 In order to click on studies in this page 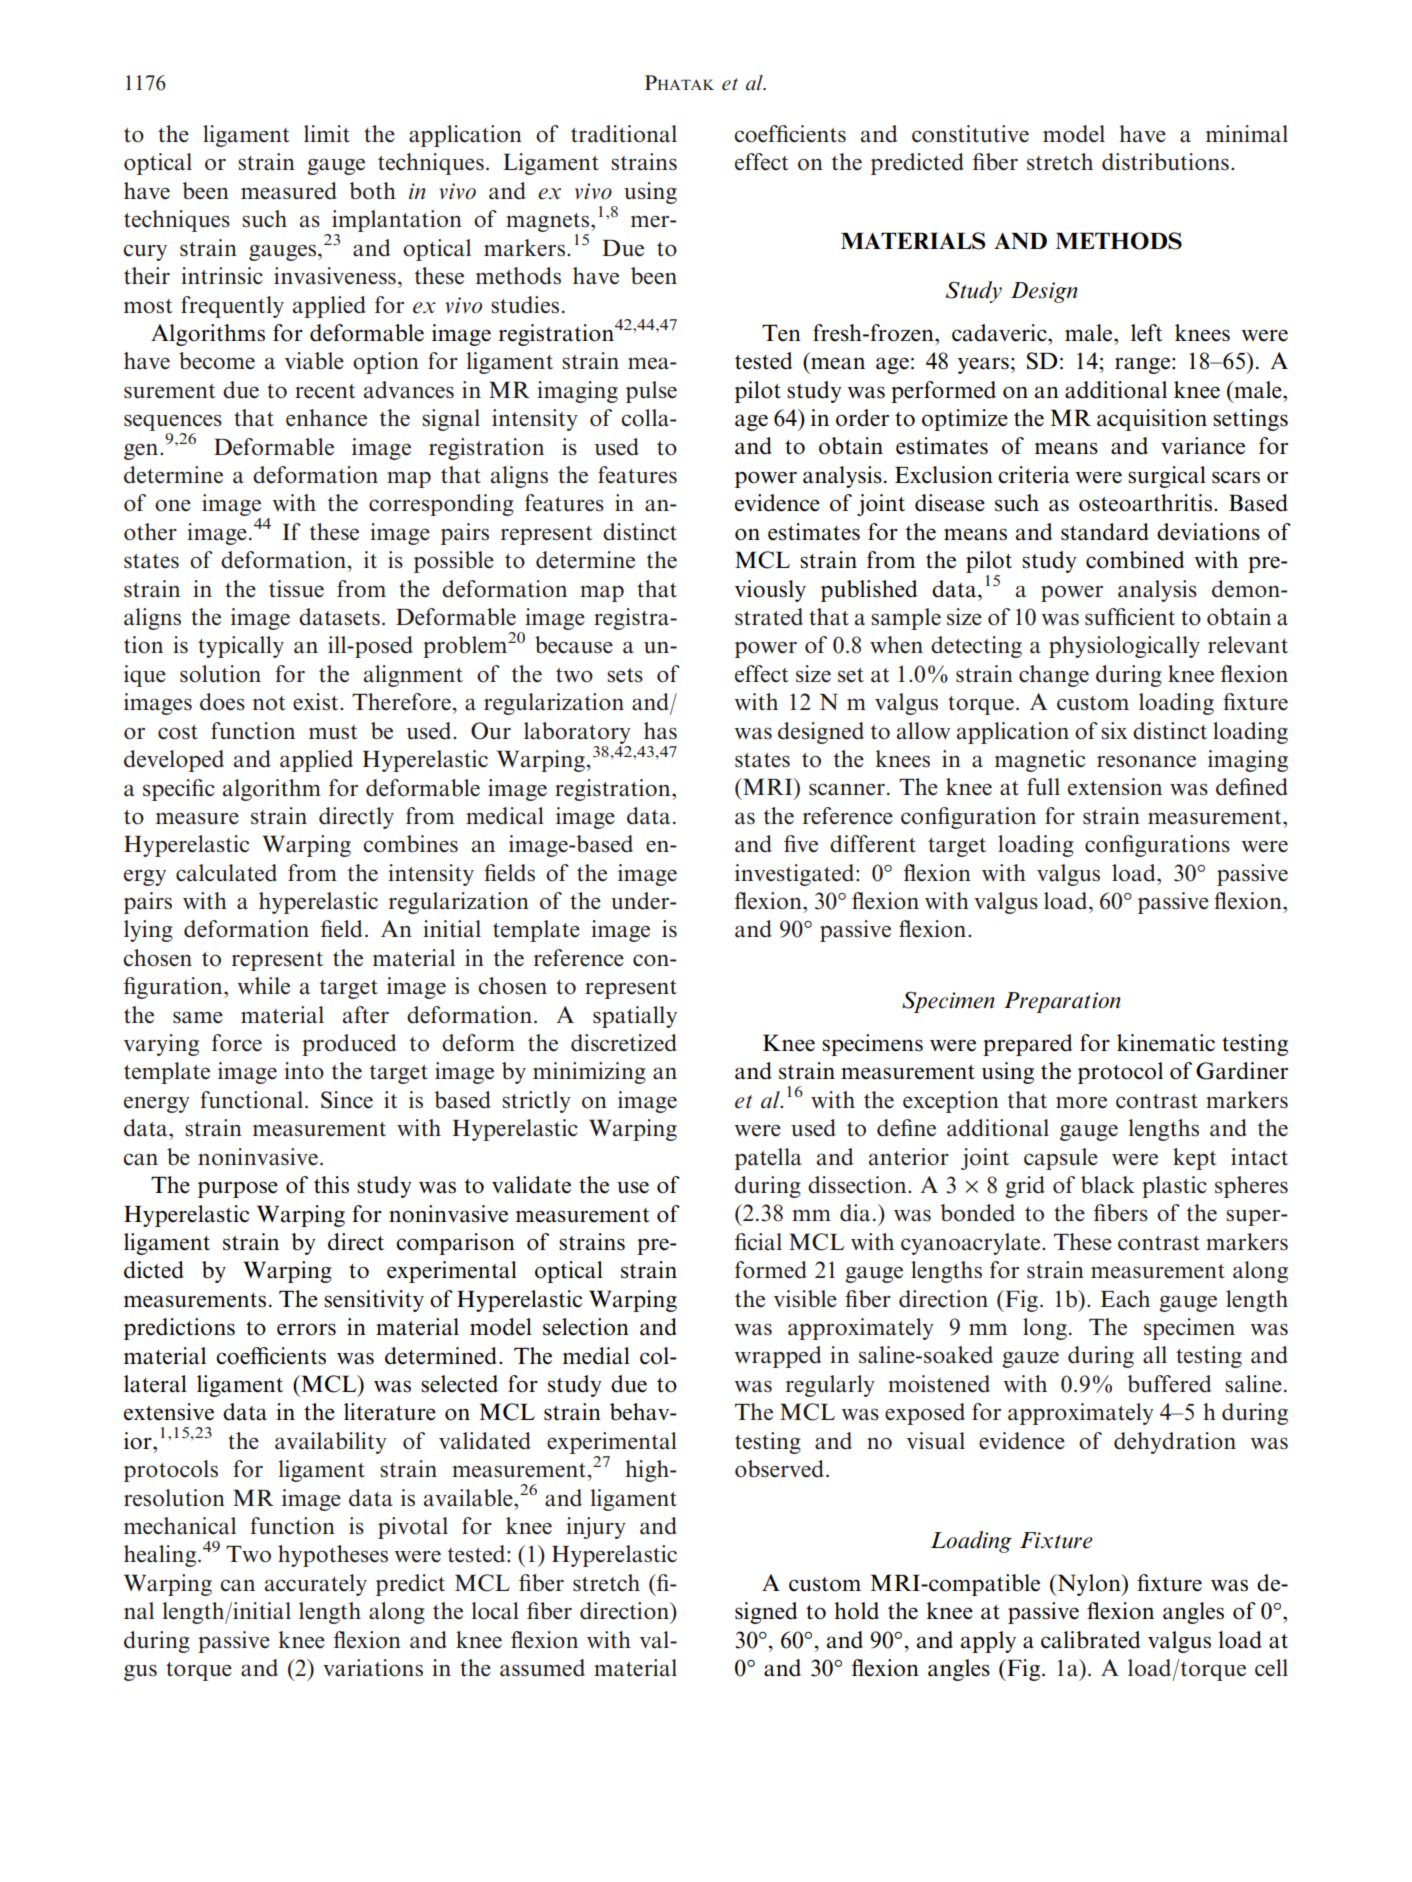, I will do `click(525, 305)`.
